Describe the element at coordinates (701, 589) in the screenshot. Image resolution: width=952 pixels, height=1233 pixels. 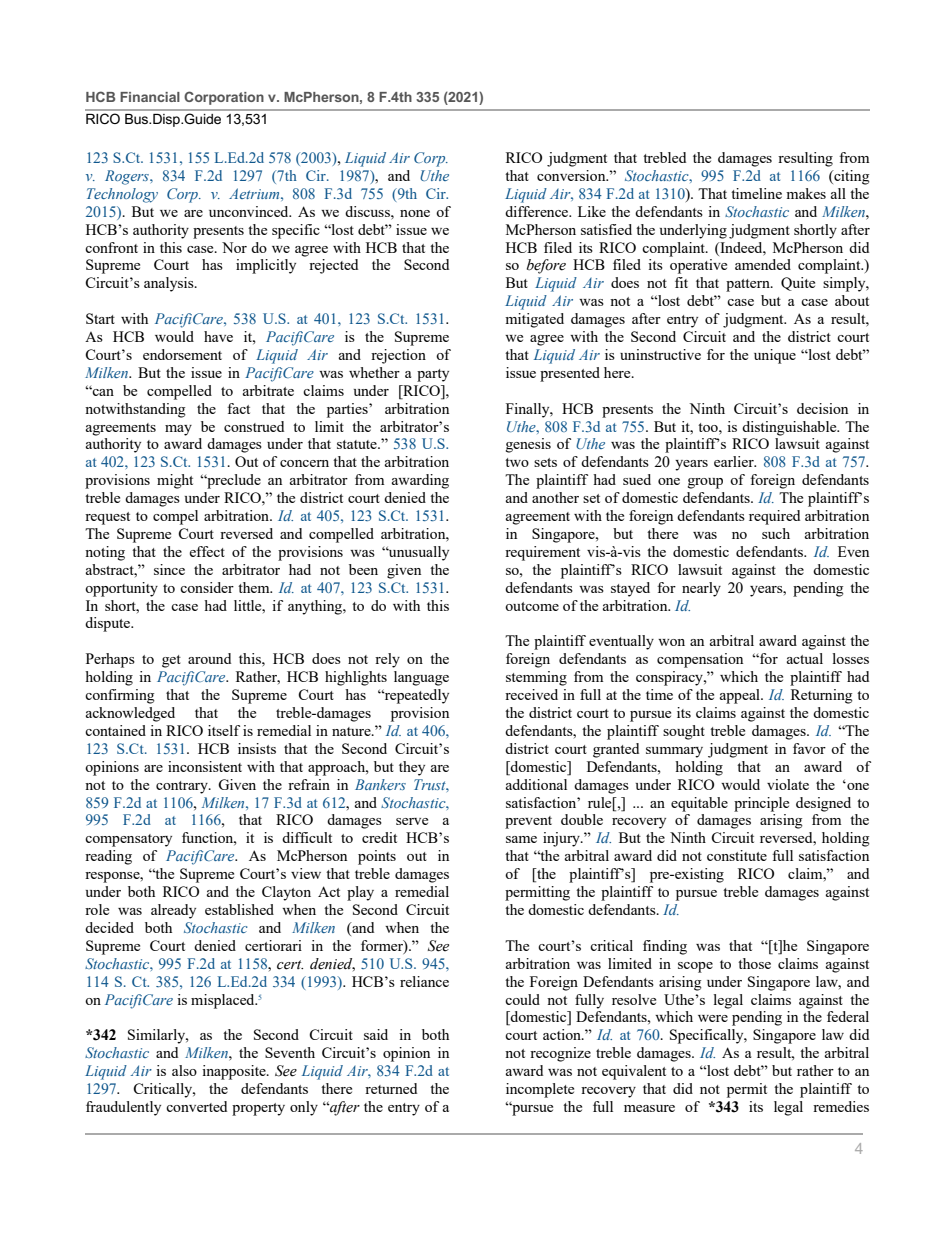
I see `nearly` at that location.
